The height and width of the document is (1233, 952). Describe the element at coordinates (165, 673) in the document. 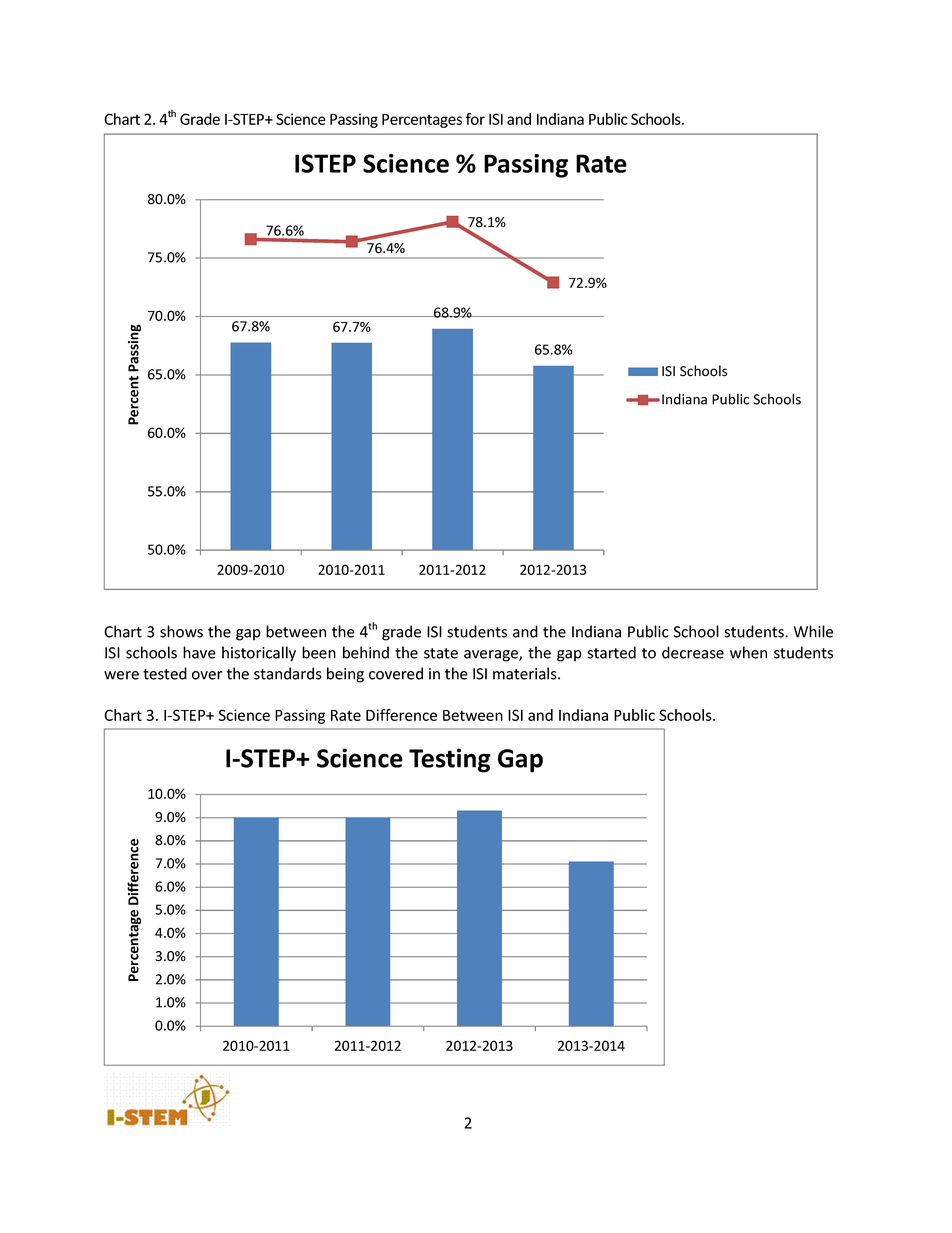

I see `tested` at that location.
